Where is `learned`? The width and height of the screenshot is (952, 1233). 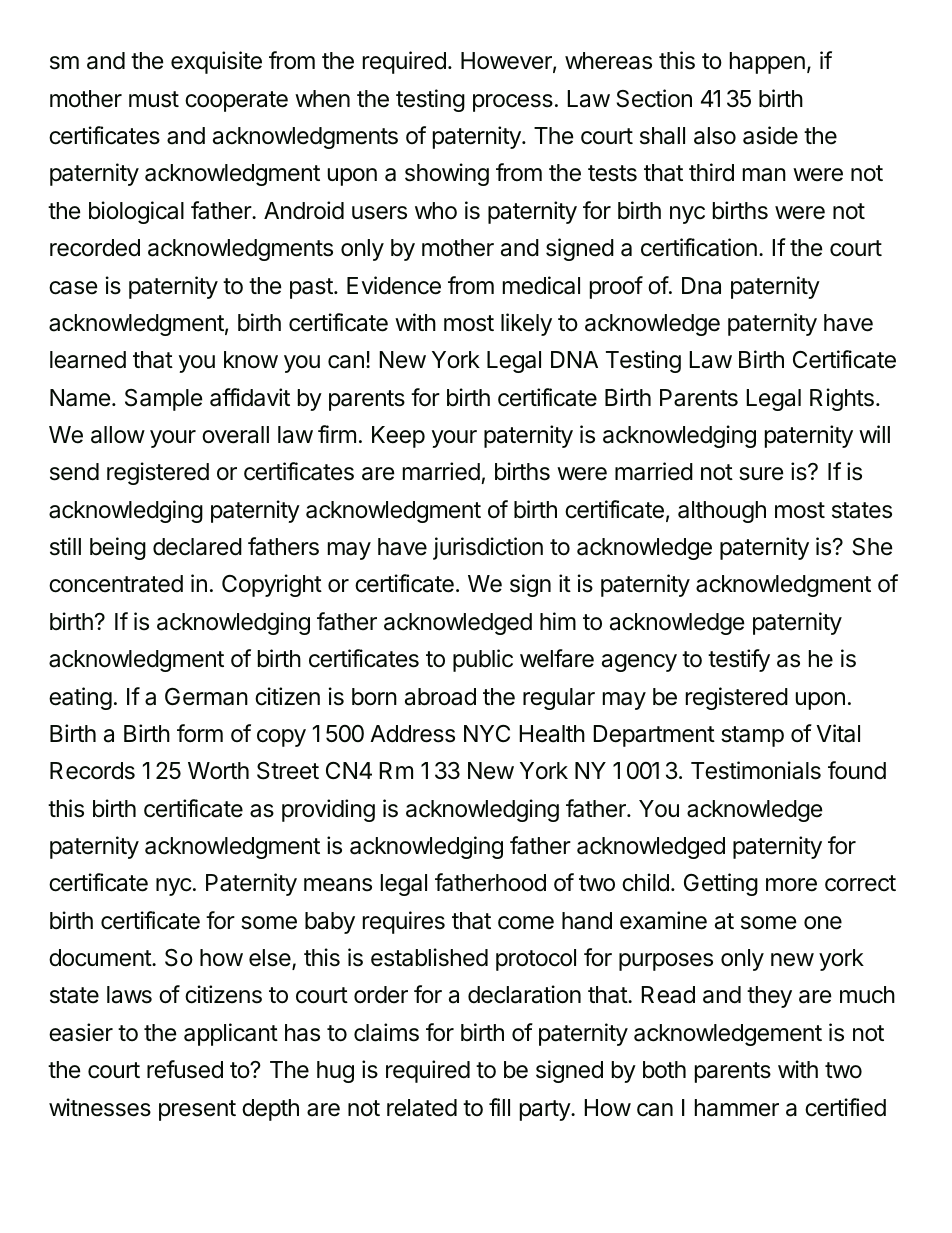 learned is located at coordinates (88, 360).
